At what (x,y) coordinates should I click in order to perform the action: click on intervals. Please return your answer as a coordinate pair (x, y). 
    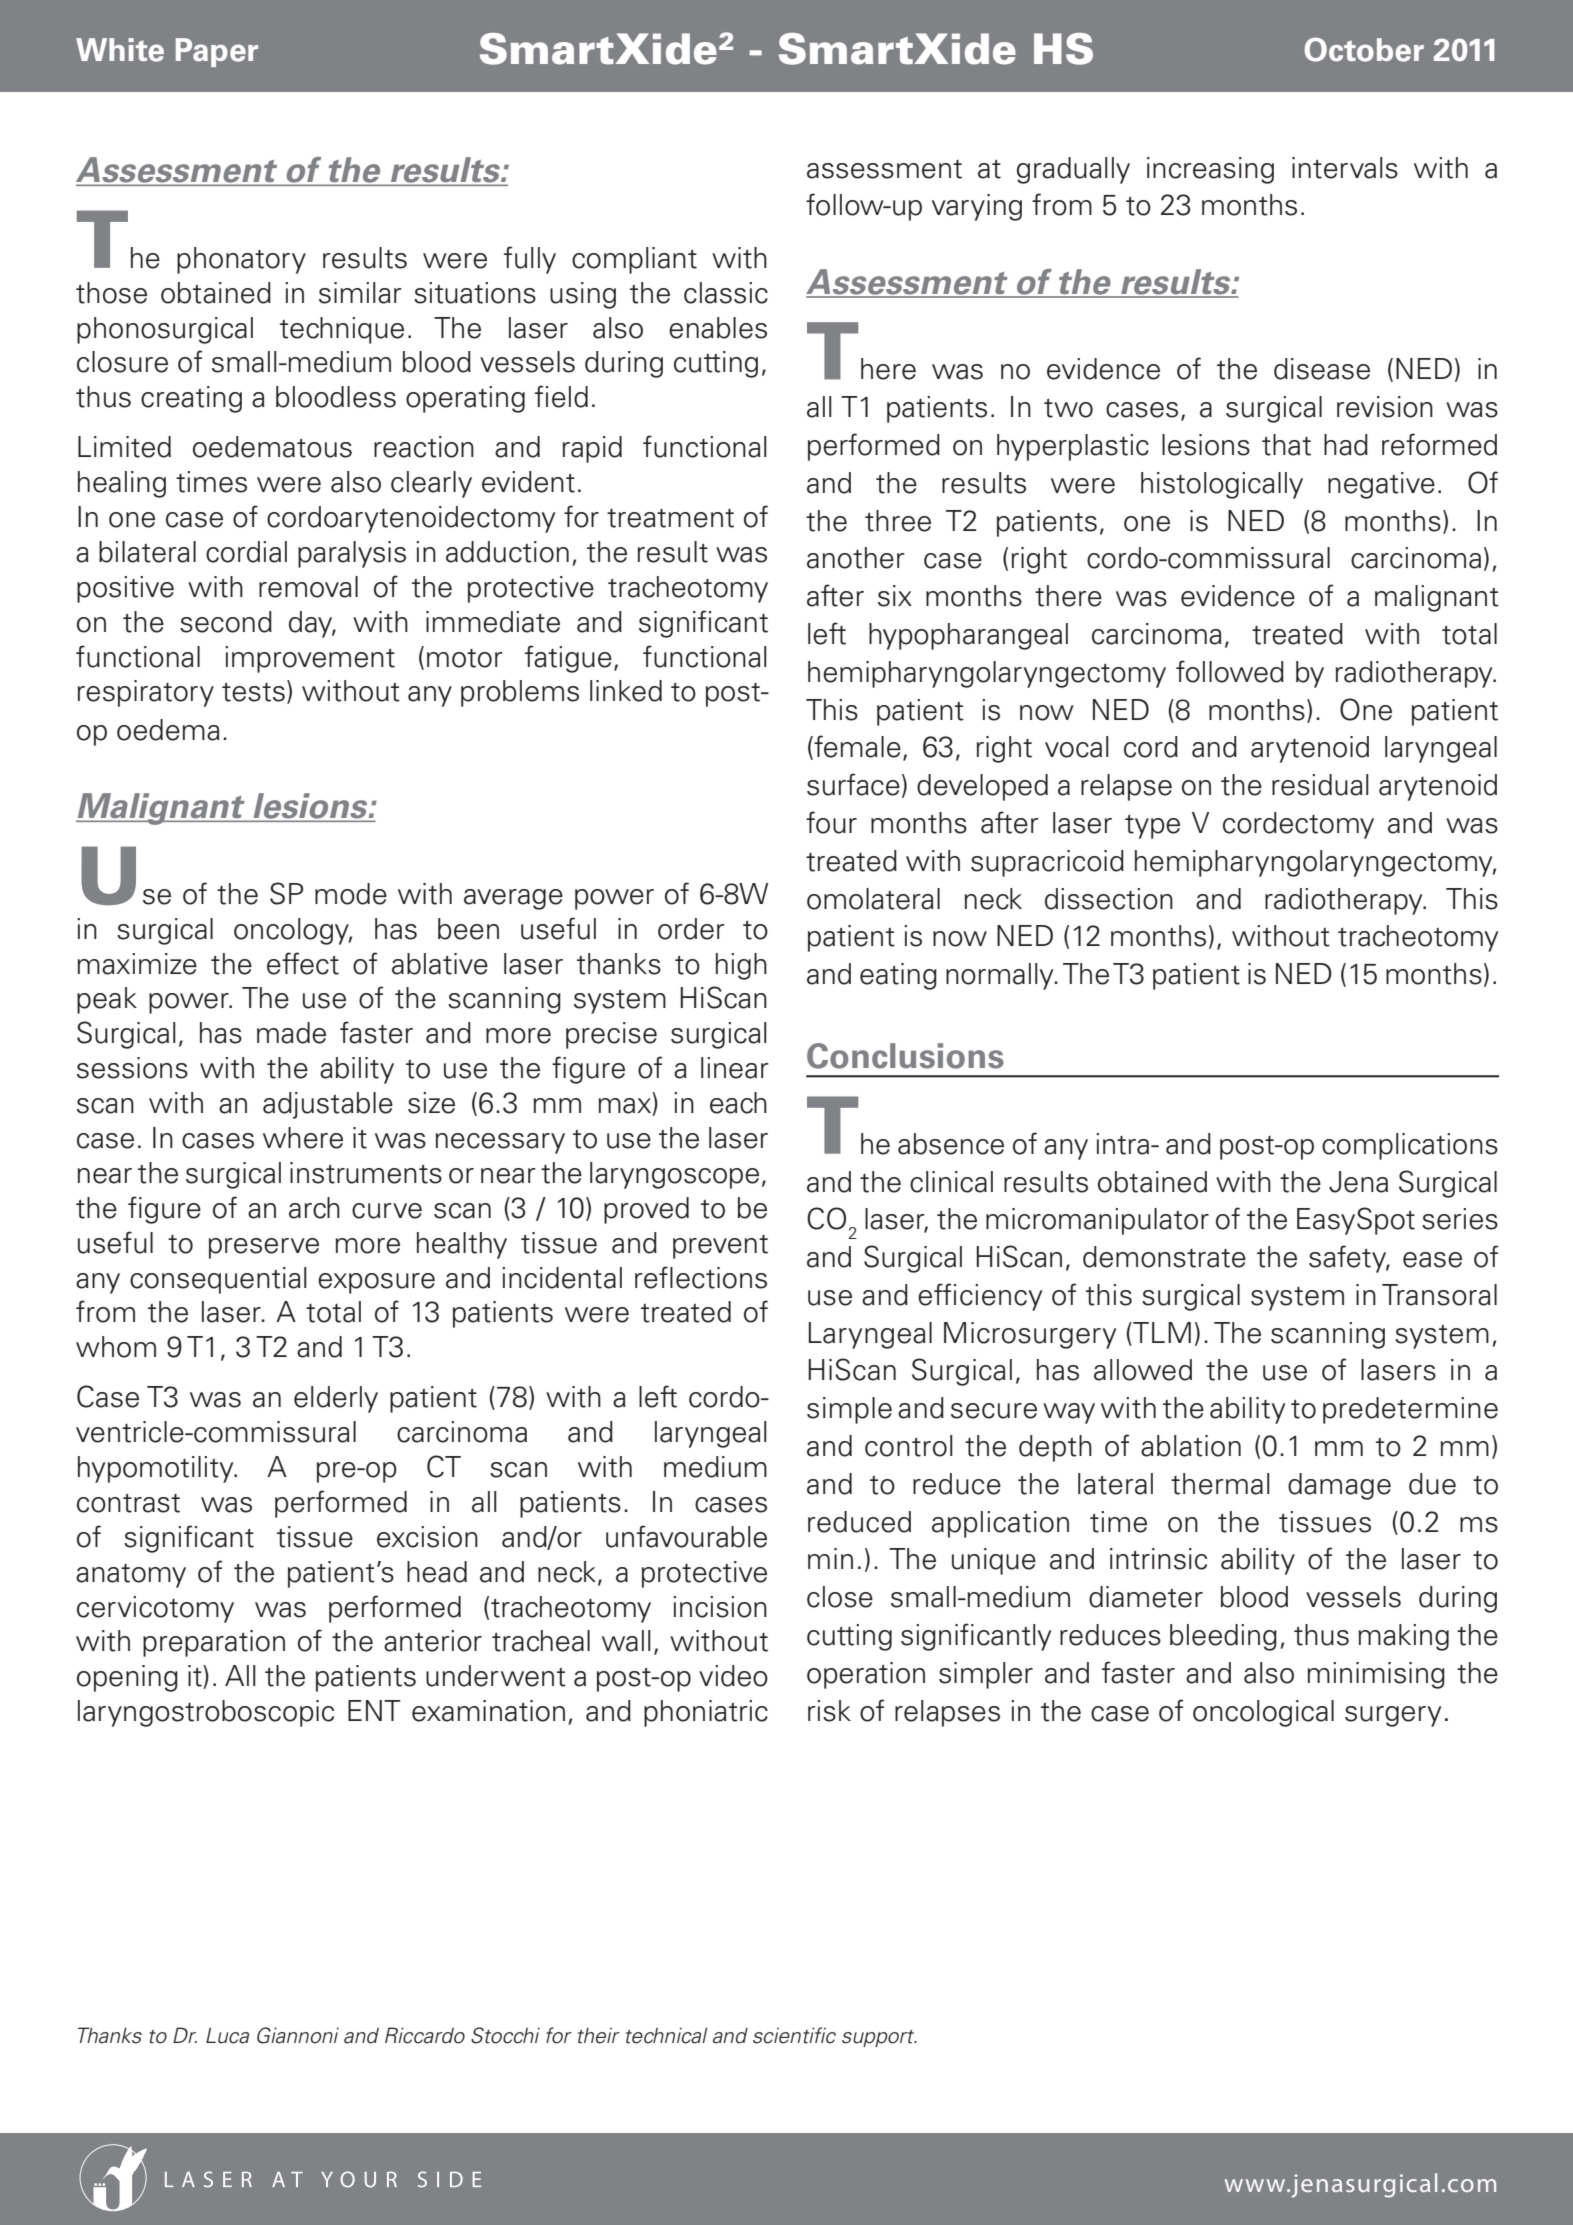
    Looking at the image, I should click on (1345, 168).
